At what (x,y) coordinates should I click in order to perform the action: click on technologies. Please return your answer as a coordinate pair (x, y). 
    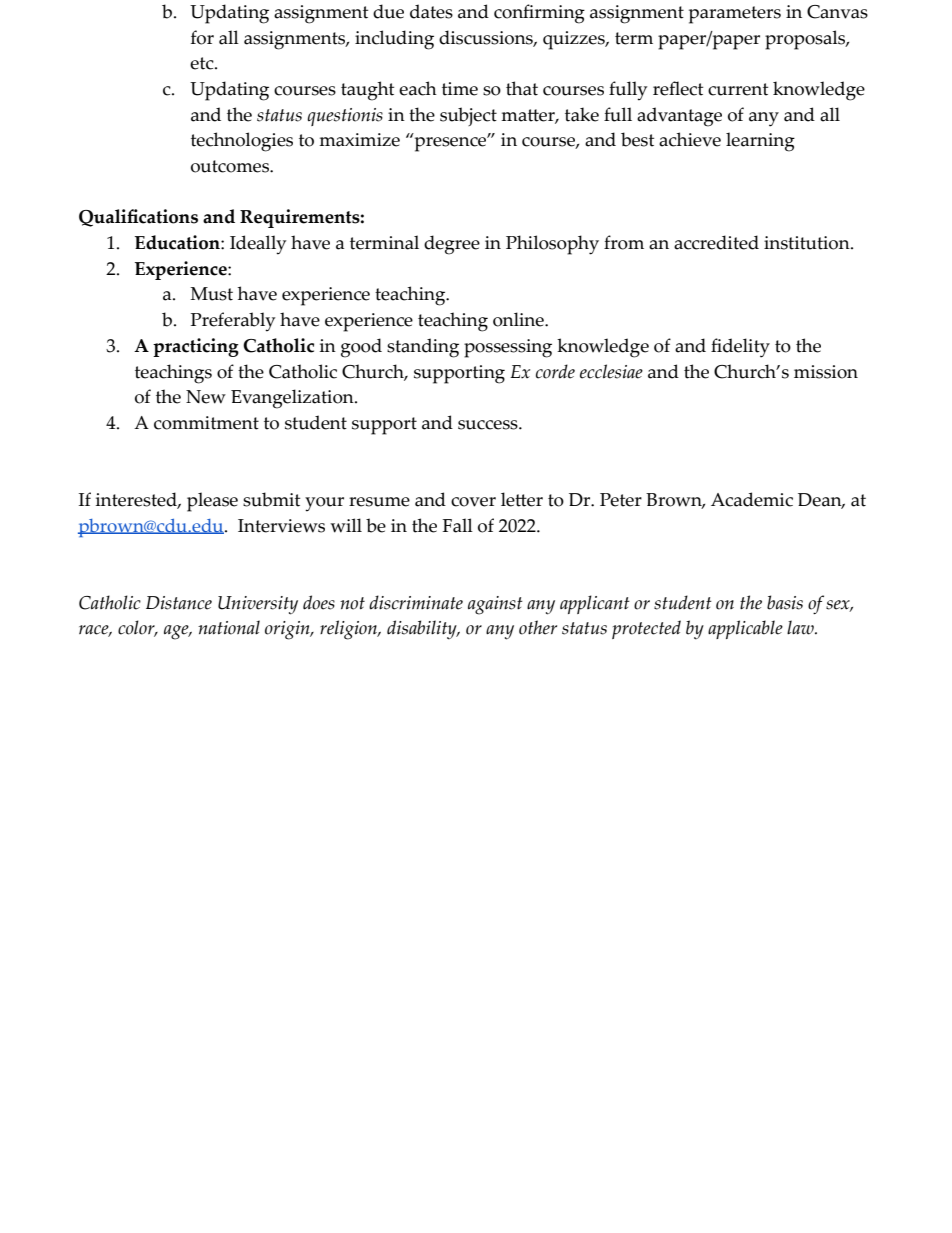
    Looking at the image, I should click on (242, 142).
